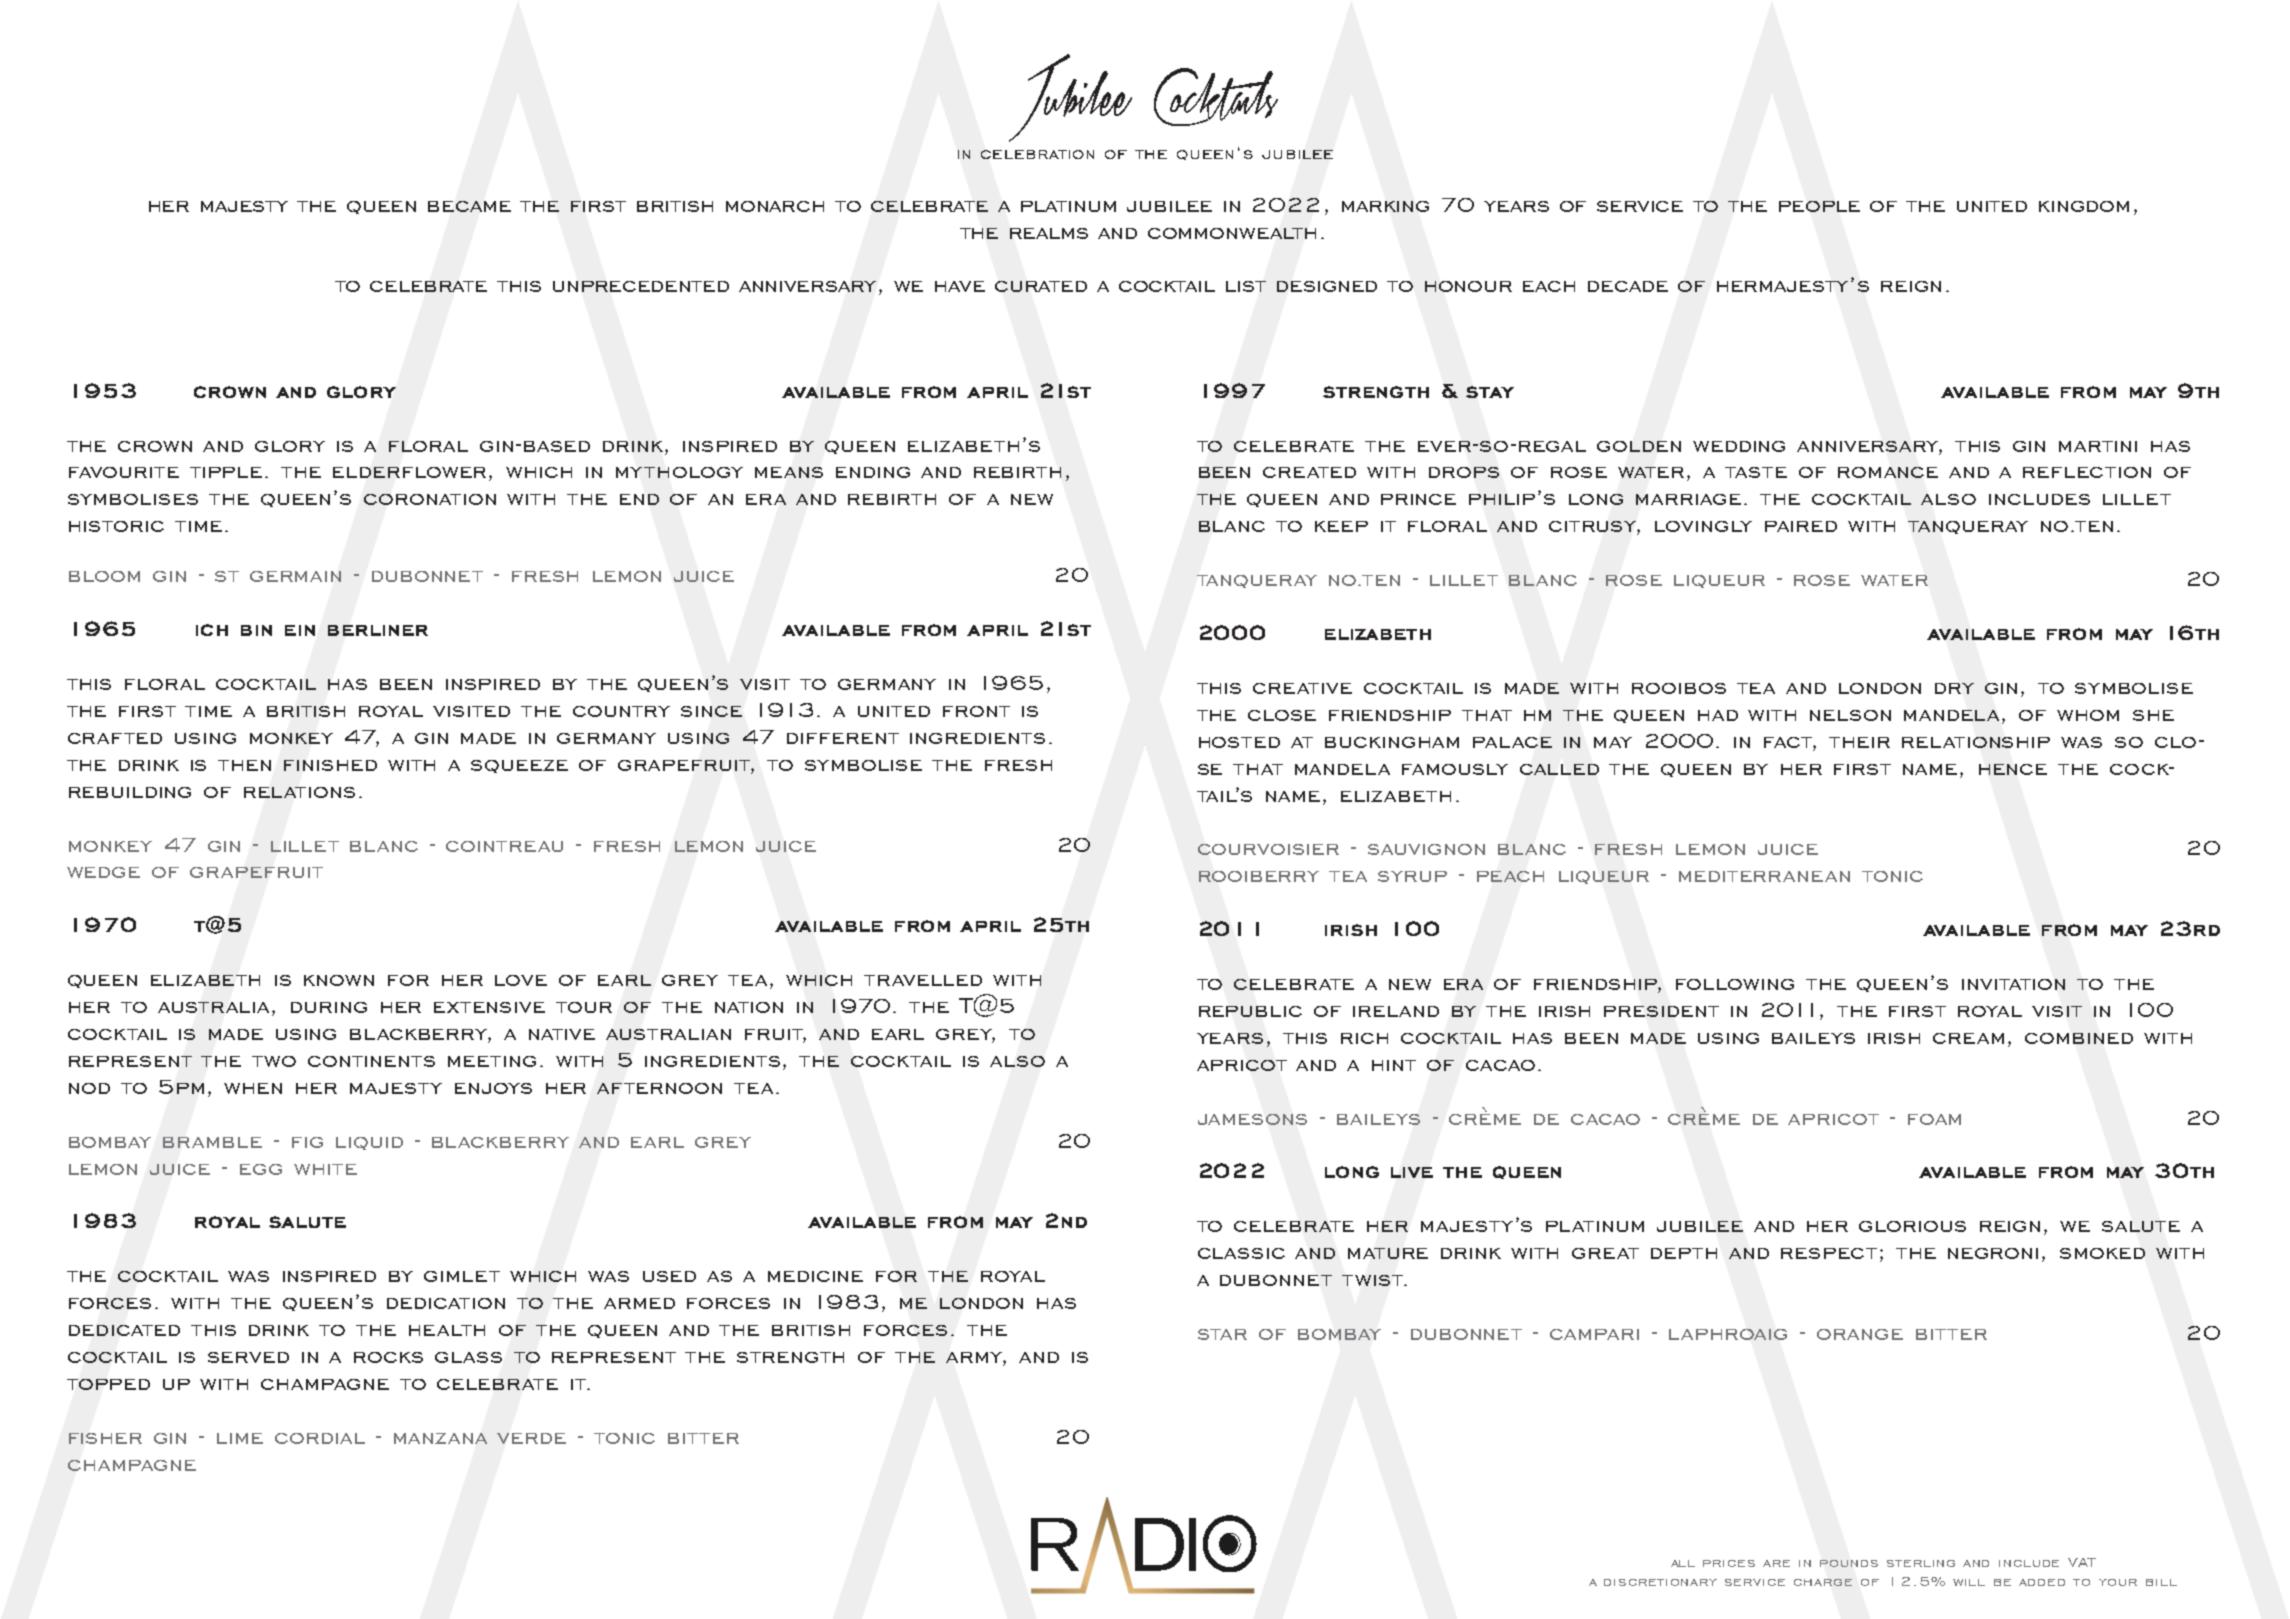  What do you see at coordinates (1049, 233) in the screenshot?
I see `realms` at bounding box center [1049, 233].
